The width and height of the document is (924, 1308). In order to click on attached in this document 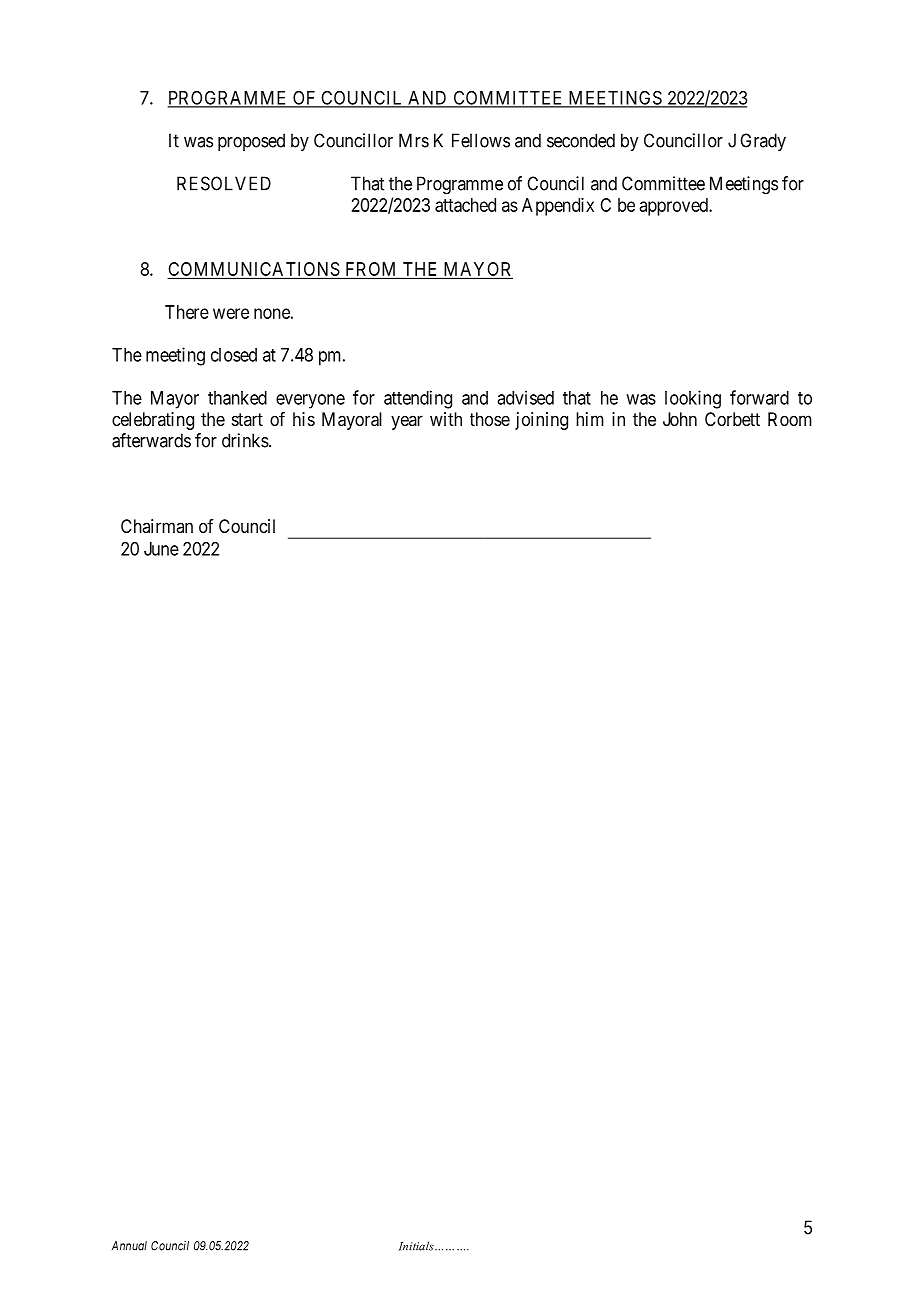, I will do `click(465, 205)`.
